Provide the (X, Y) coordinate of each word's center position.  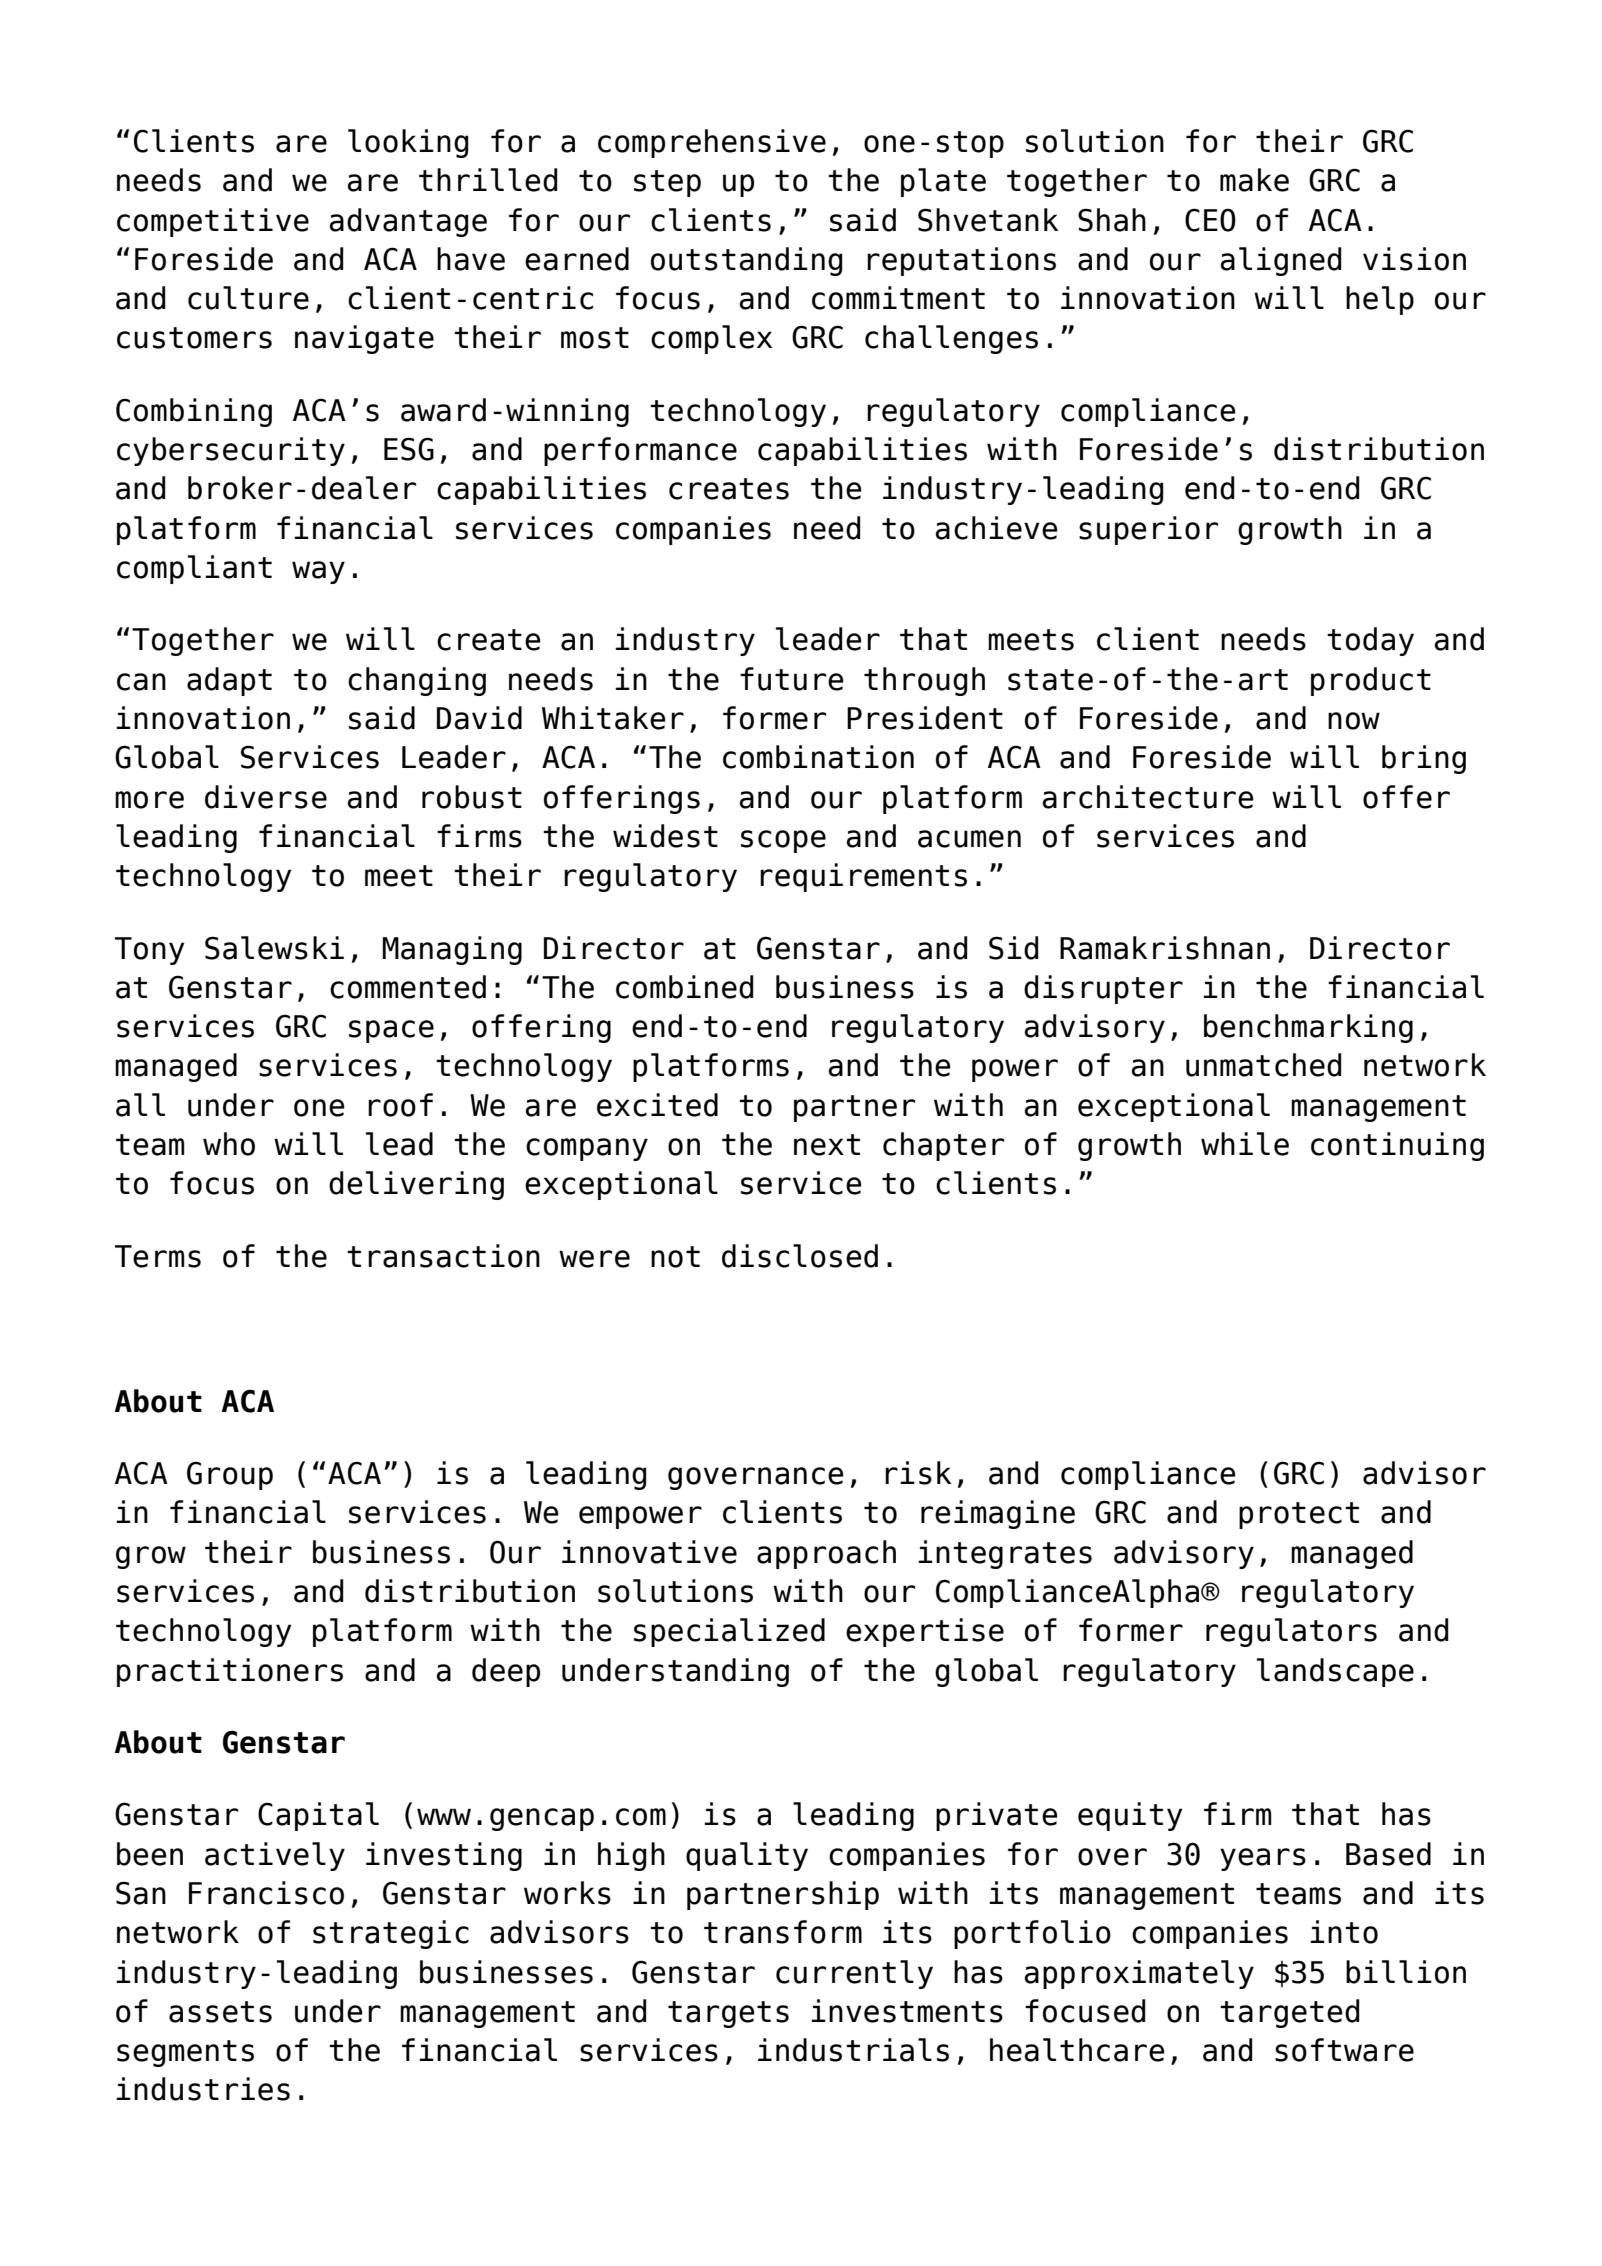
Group (230, 1475)
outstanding (746, 261)
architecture (1148, 797)
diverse (266, 797)
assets (220, 2012)
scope (783, 841)
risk (918, 1473)
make (1254, 180)
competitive (213, 222)
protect (1299, 1515)
